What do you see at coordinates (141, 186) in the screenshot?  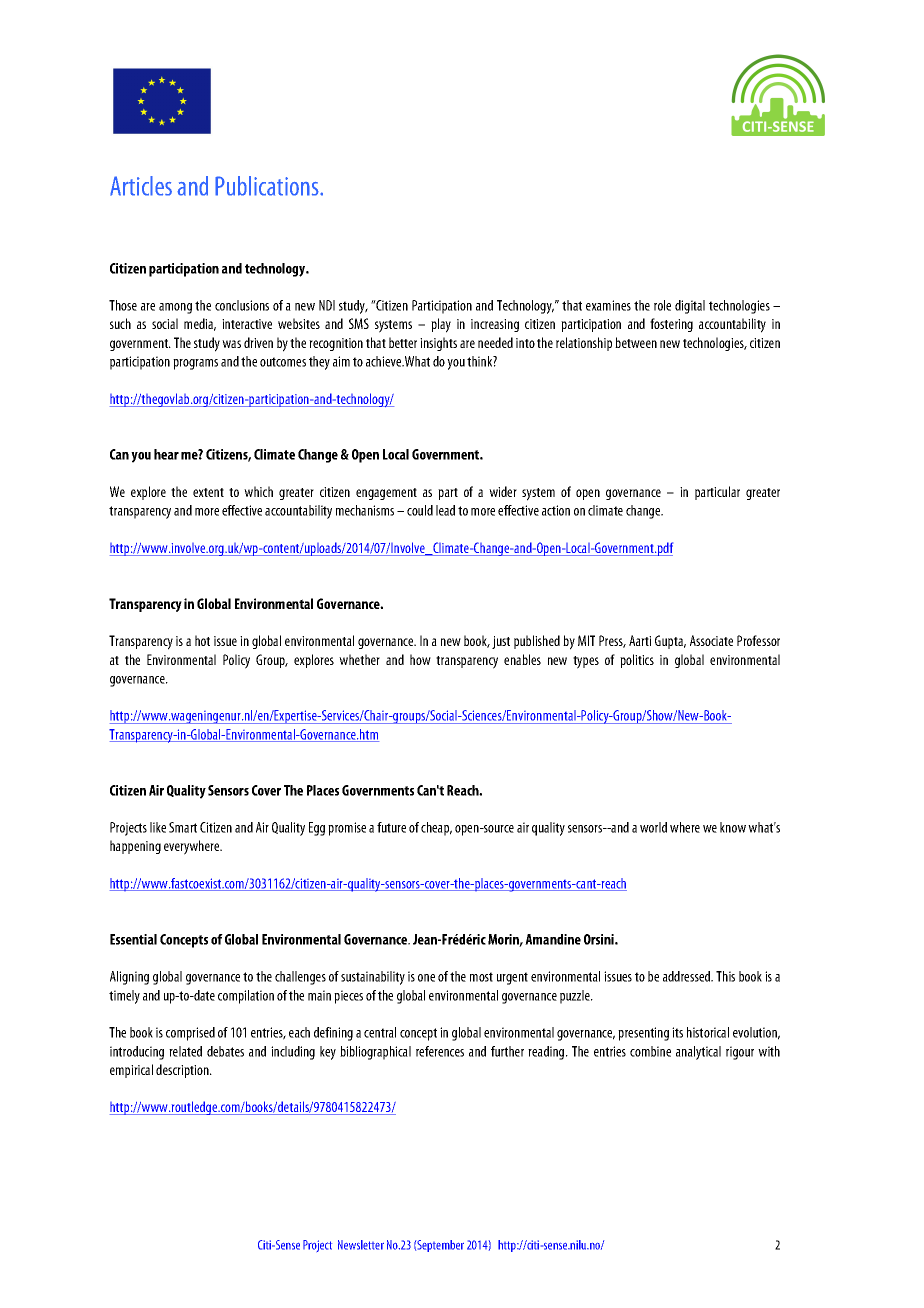 I see `Articles` at bounding box center [141, 186].
